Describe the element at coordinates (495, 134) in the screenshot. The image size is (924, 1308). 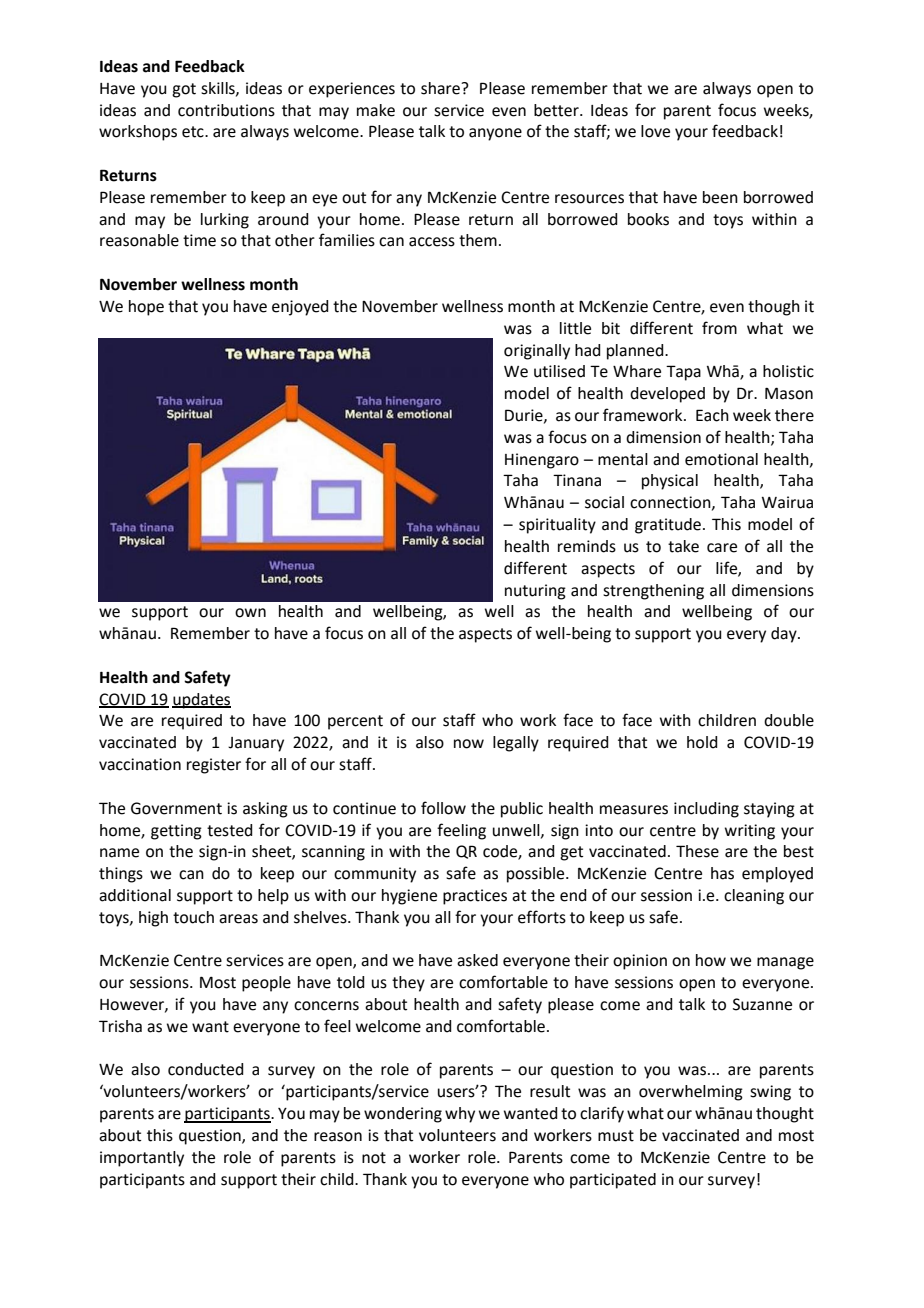
I see `anyone` at that location.
